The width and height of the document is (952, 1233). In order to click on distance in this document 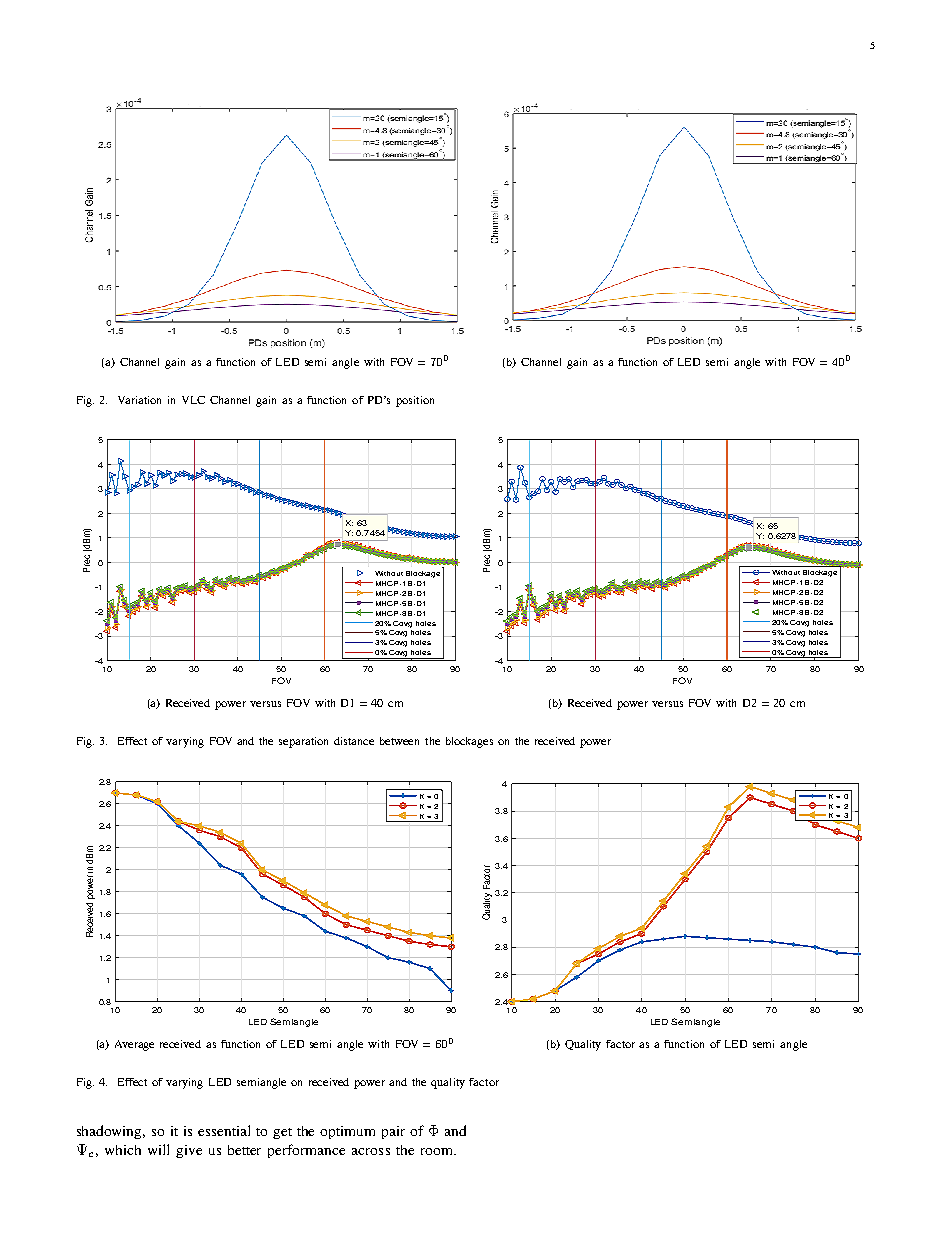, I will do `click(354, 741)`.
